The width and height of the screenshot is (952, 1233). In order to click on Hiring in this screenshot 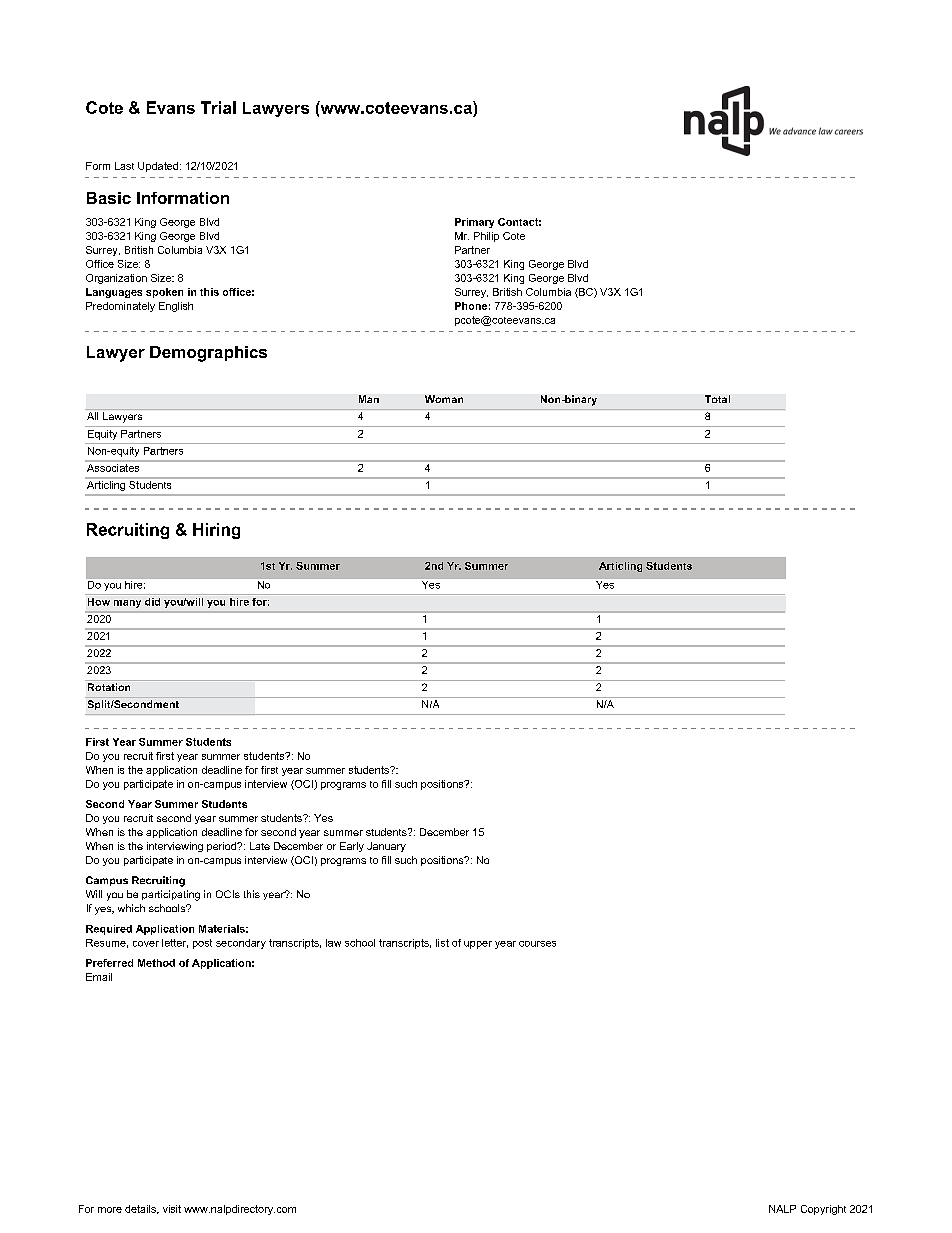, I will do `click(216, 531)`.
